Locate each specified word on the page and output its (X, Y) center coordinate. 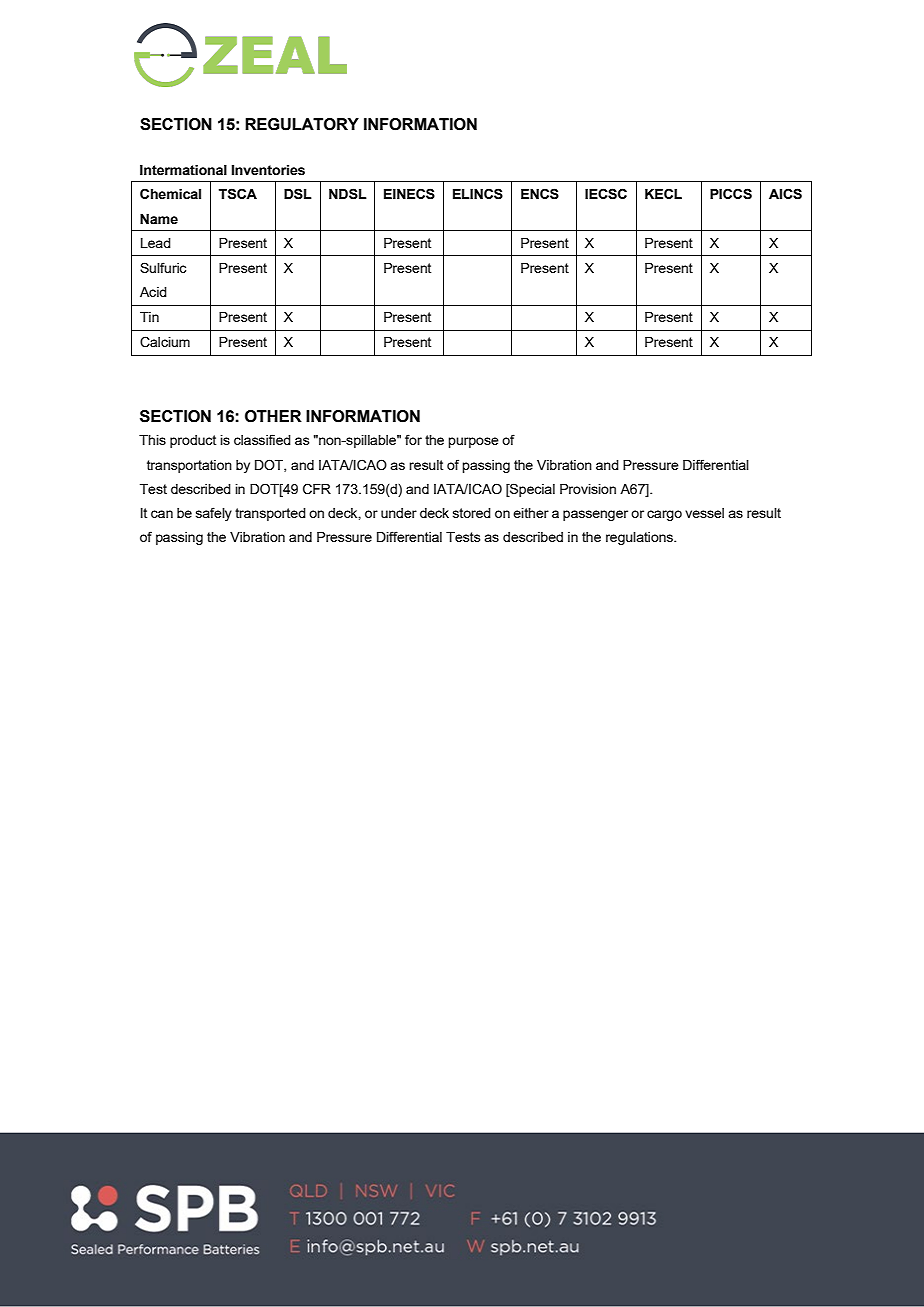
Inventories (268, 170)
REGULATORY (302, 124)
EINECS (409, 194)
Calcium (165, 342)
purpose (473, 442)
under (399, 513)
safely (214, 514)
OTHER (273, 416)
